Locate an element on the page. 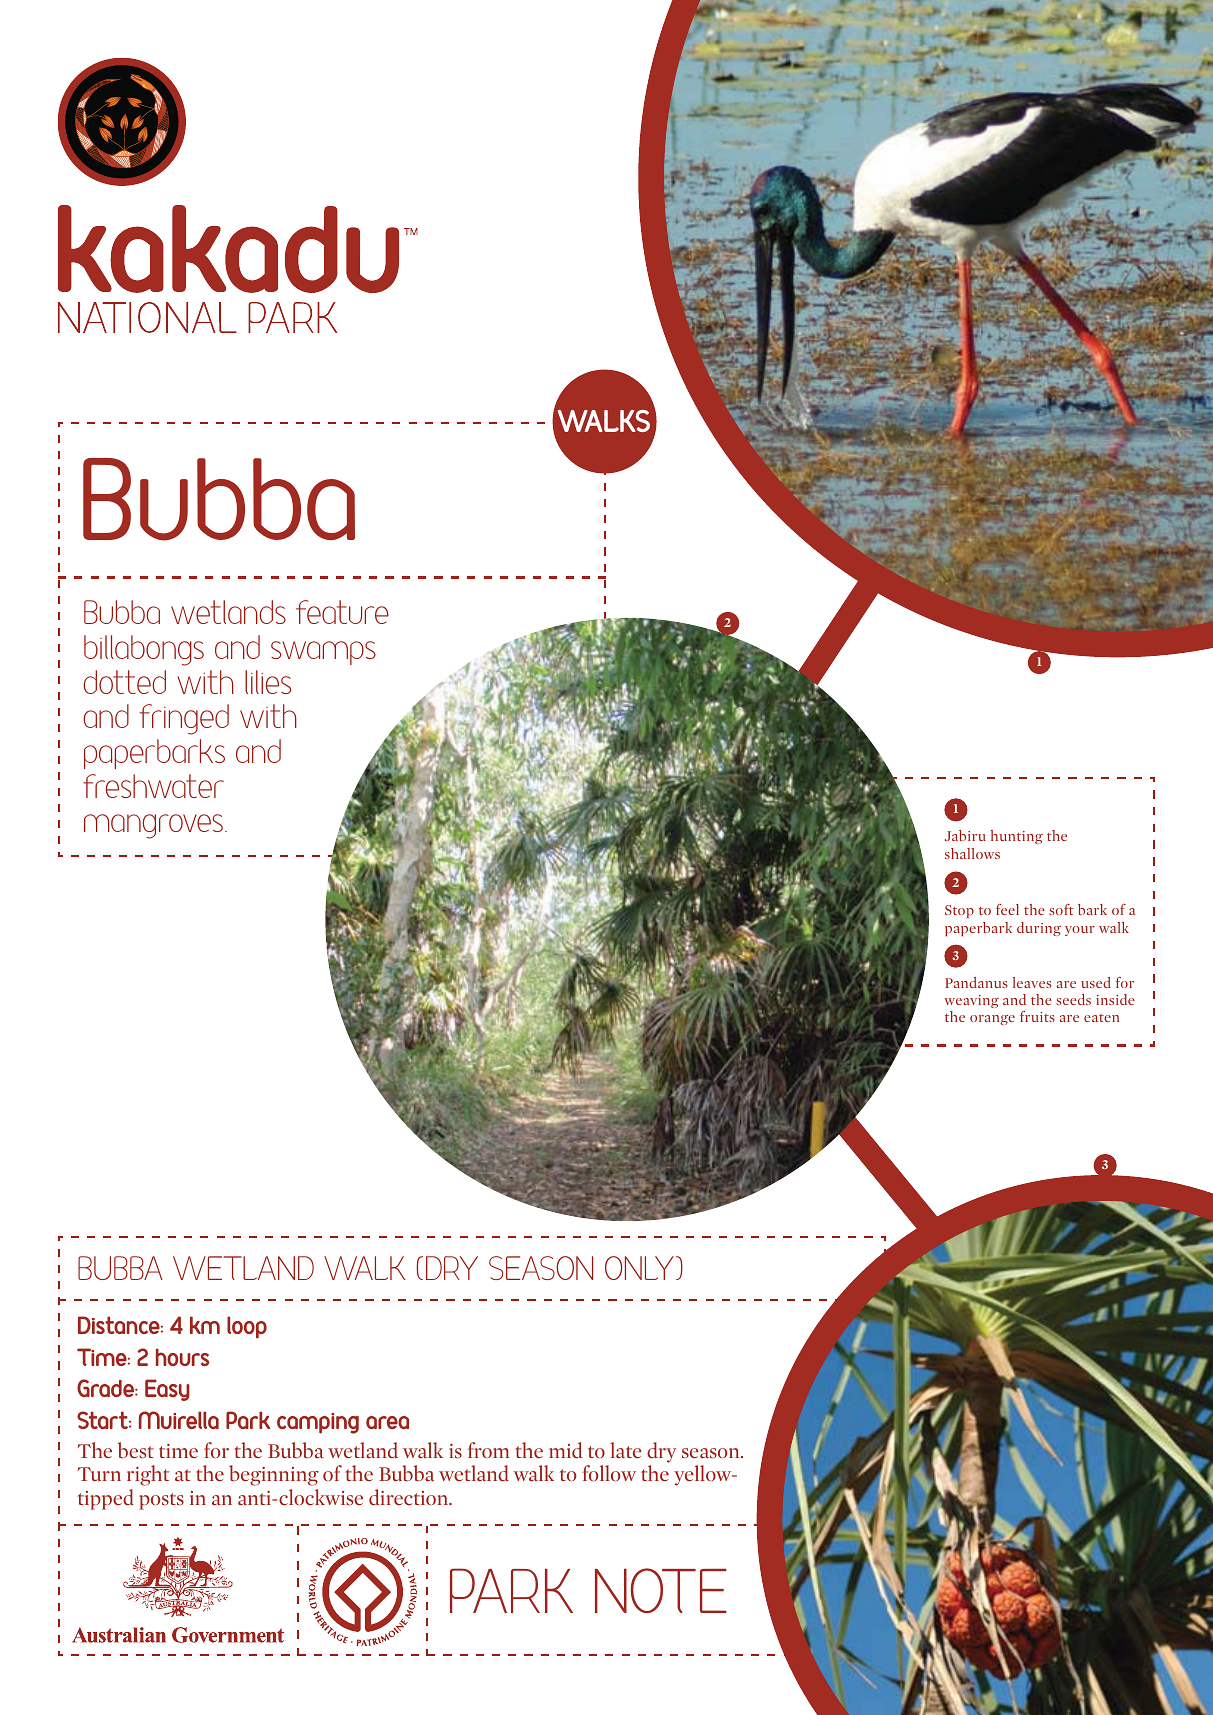 The image size is (1213, 1715). eaten is located at coordinates (1101, 1018).
